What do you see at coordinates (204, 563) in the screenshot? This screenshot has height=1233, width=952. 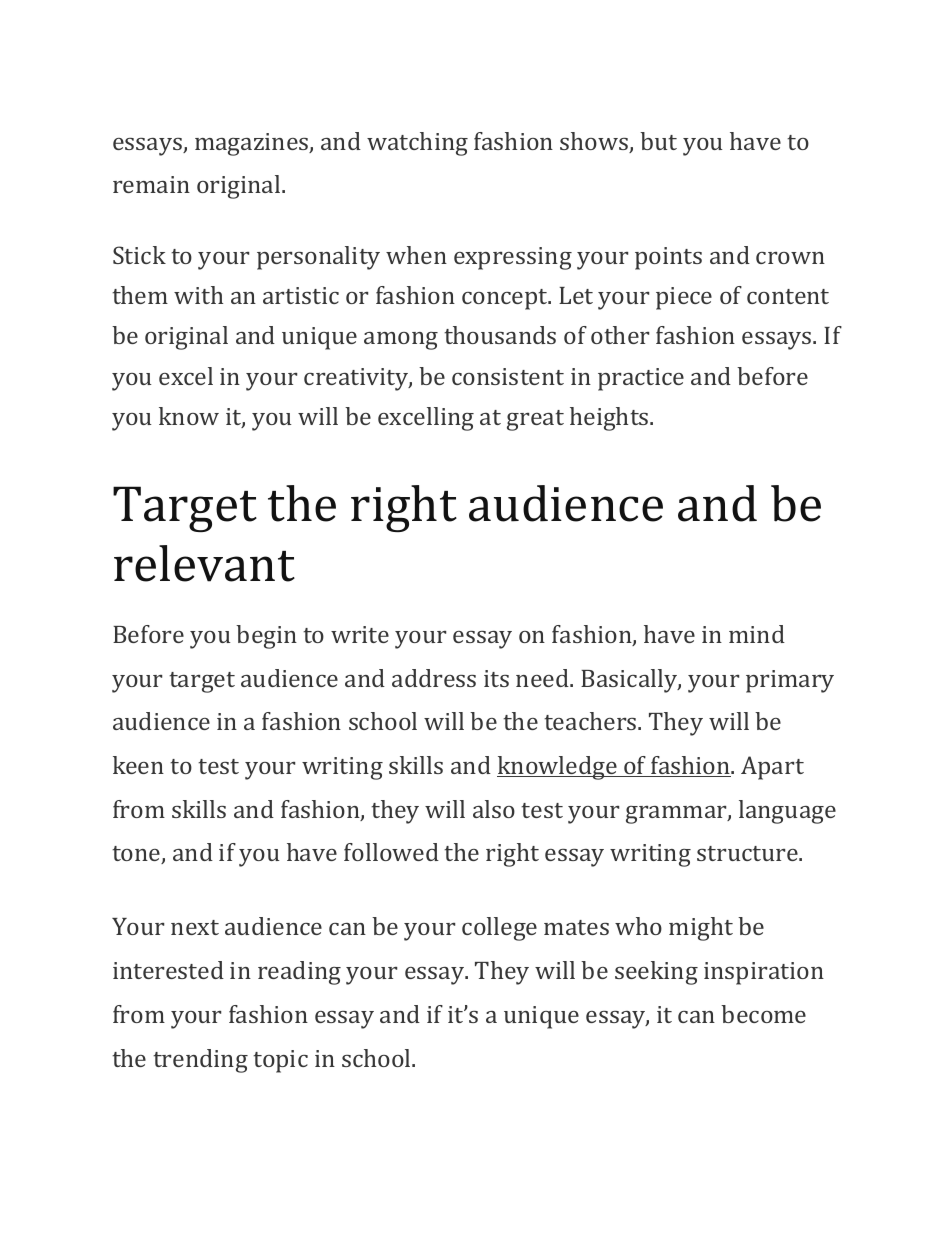 I see `relevant` at bounding box center [204, 563].
